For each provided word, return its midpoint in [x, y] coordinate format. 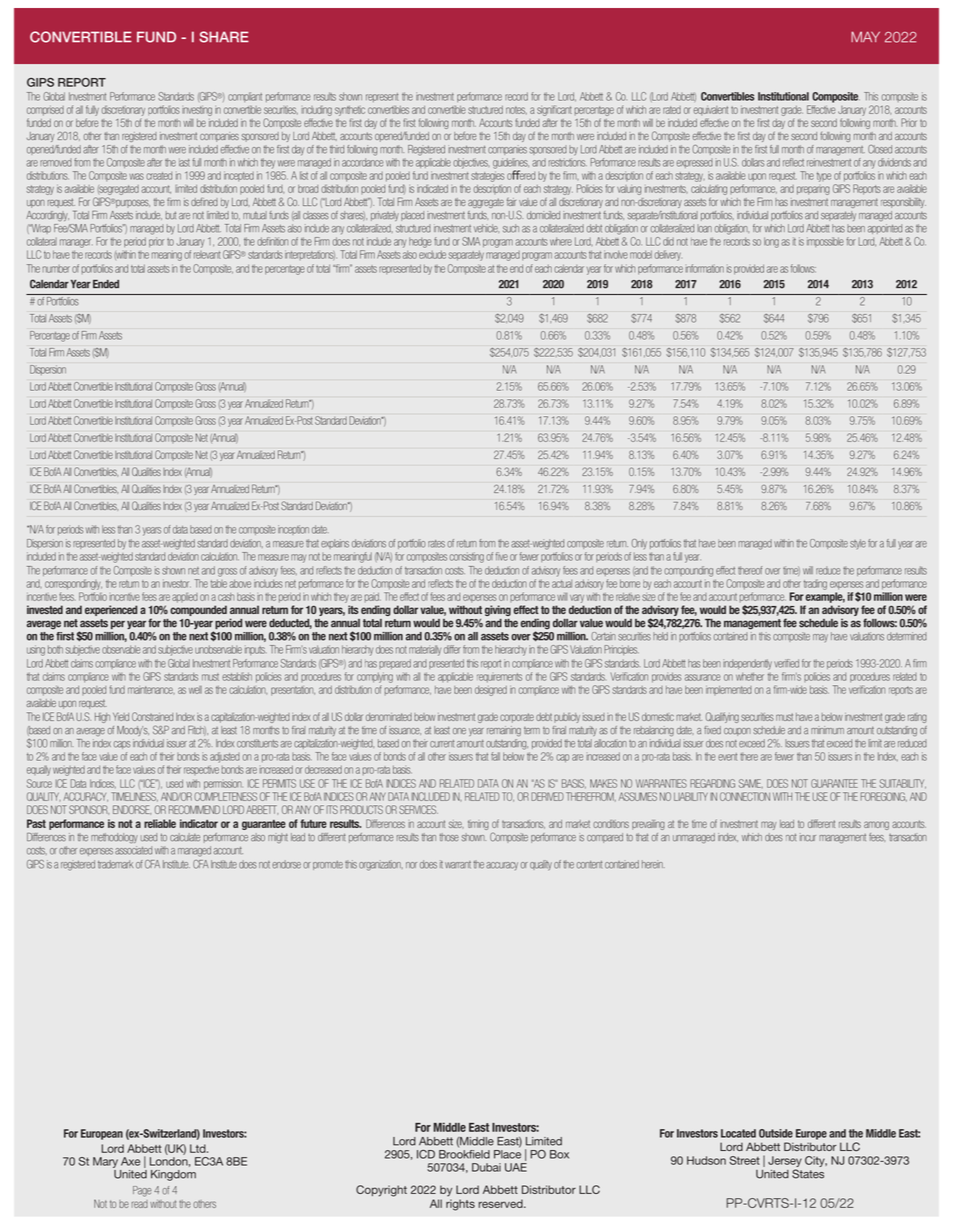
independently [747, 664]
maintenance [151, 690]
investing [197, 111]
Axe [130, 1161]
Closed [880, 149]
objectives [471, 163]
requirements [499, 678]
